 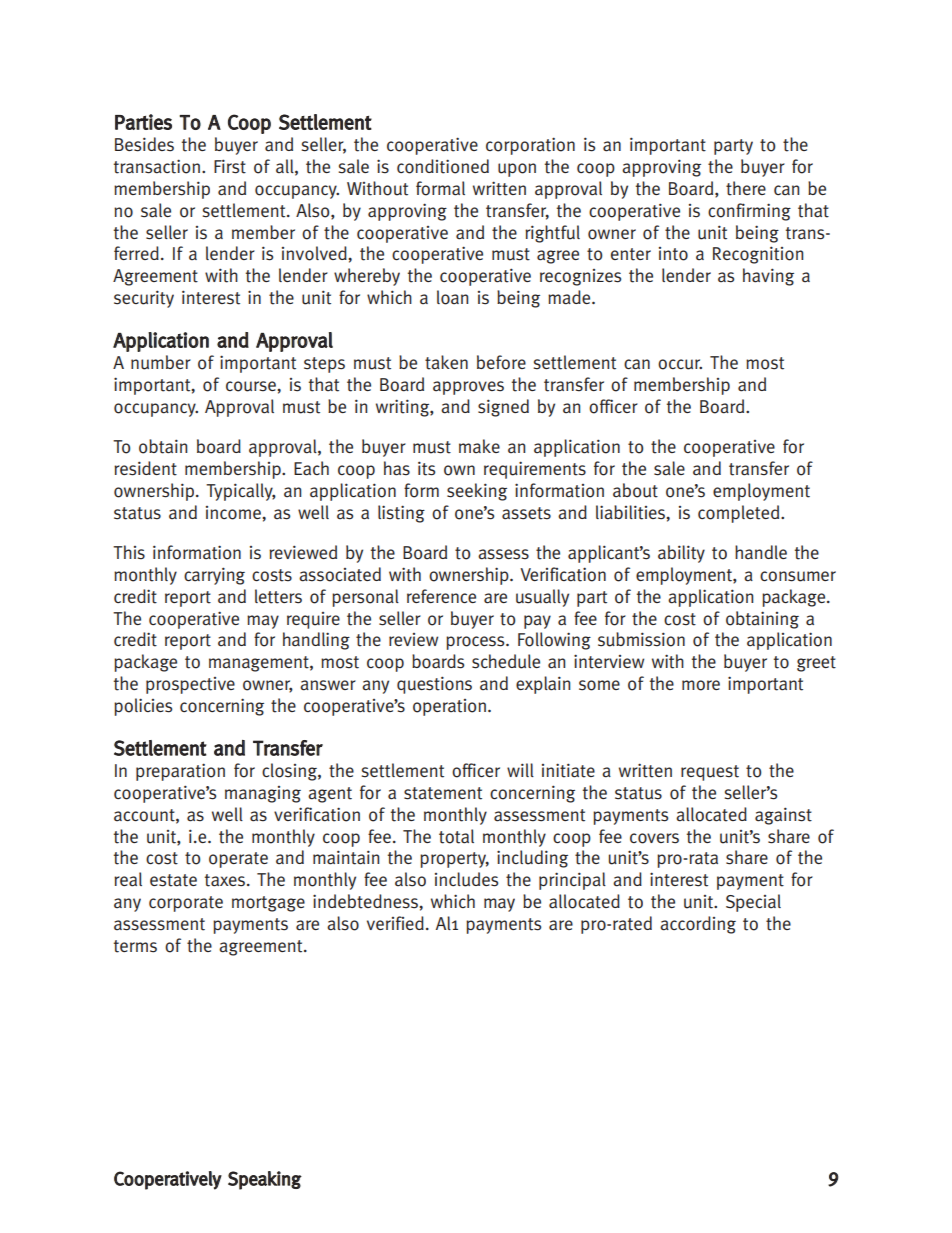 What do you see at coordinates (443, 166) in the page?
I see `conditioned` at bounding box center [443, 166].
